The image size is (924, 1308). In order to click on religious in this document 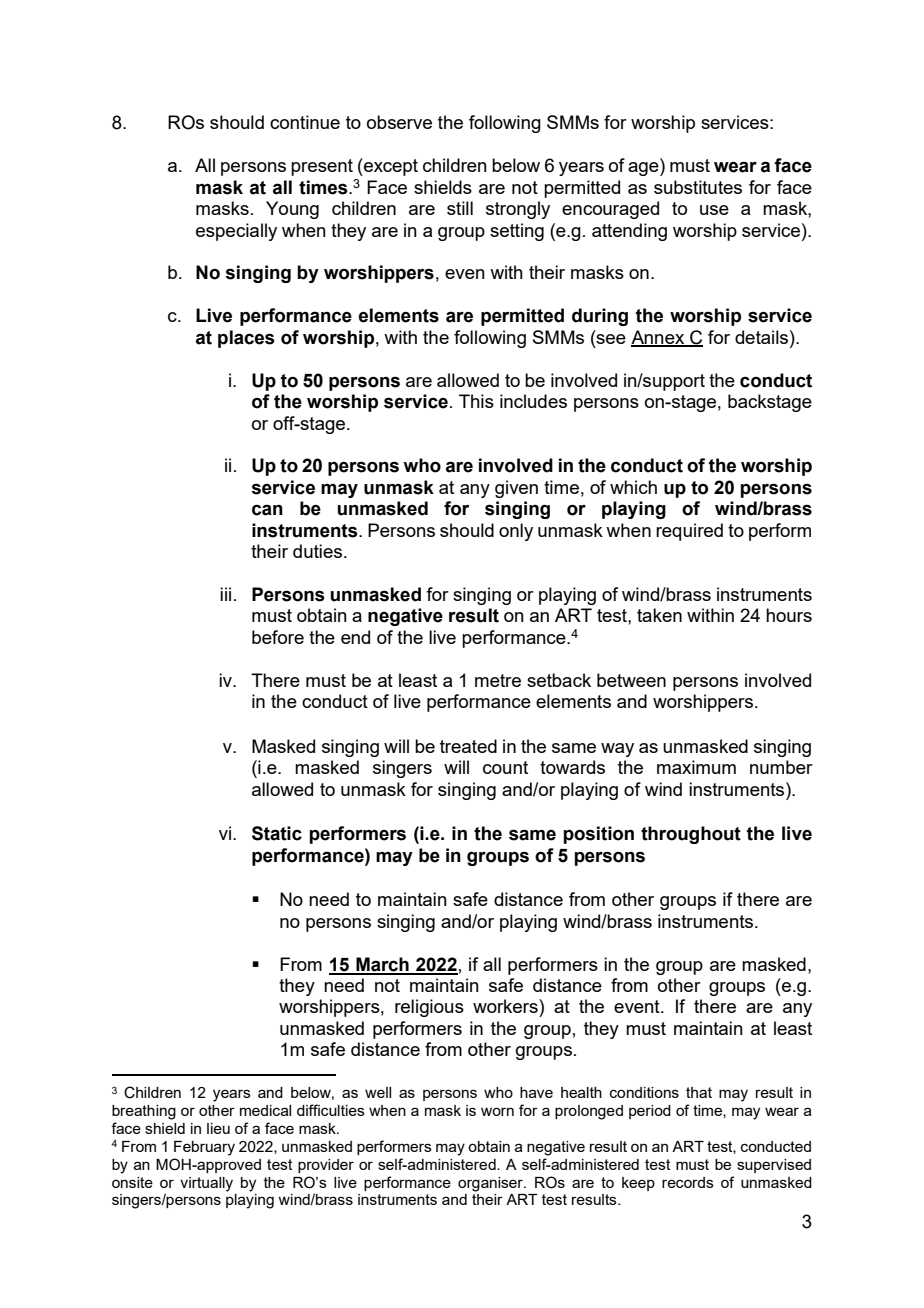, I will do `click(429, 1008)`.
